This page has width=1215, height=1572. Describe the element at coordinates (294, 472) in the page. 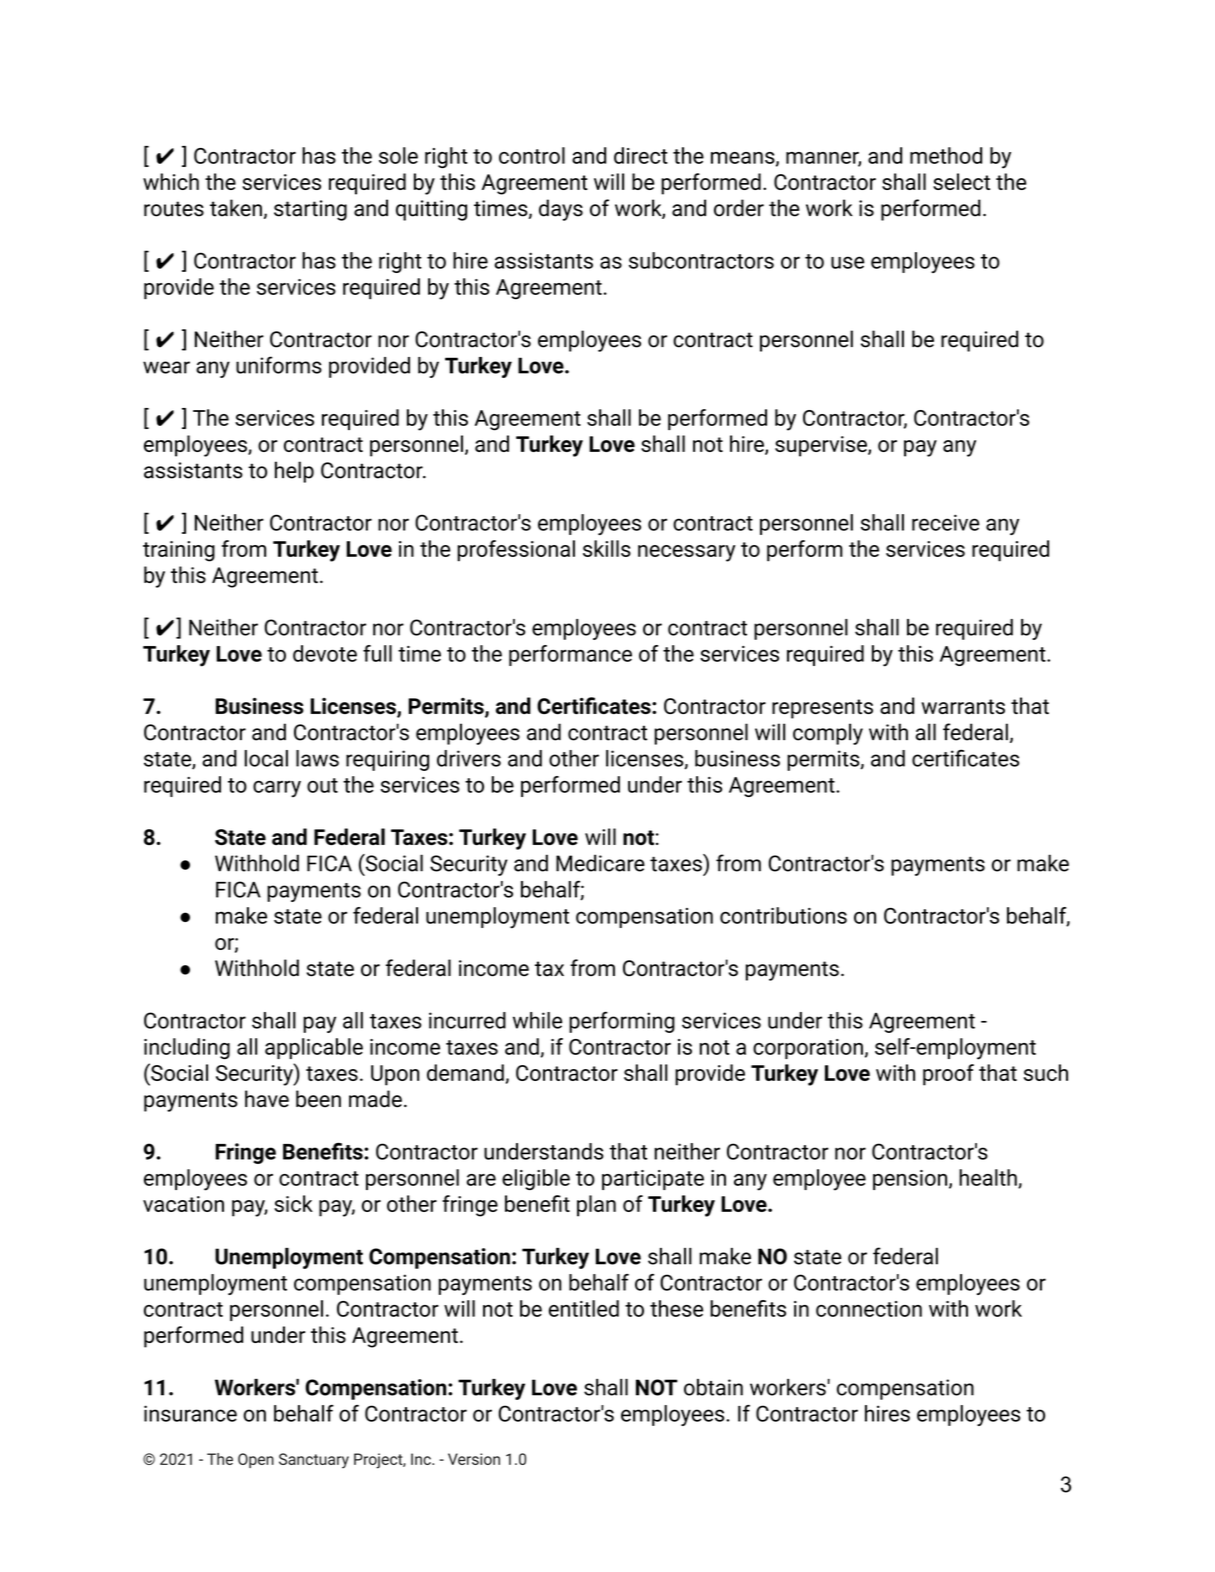

I see `help` at that location.
